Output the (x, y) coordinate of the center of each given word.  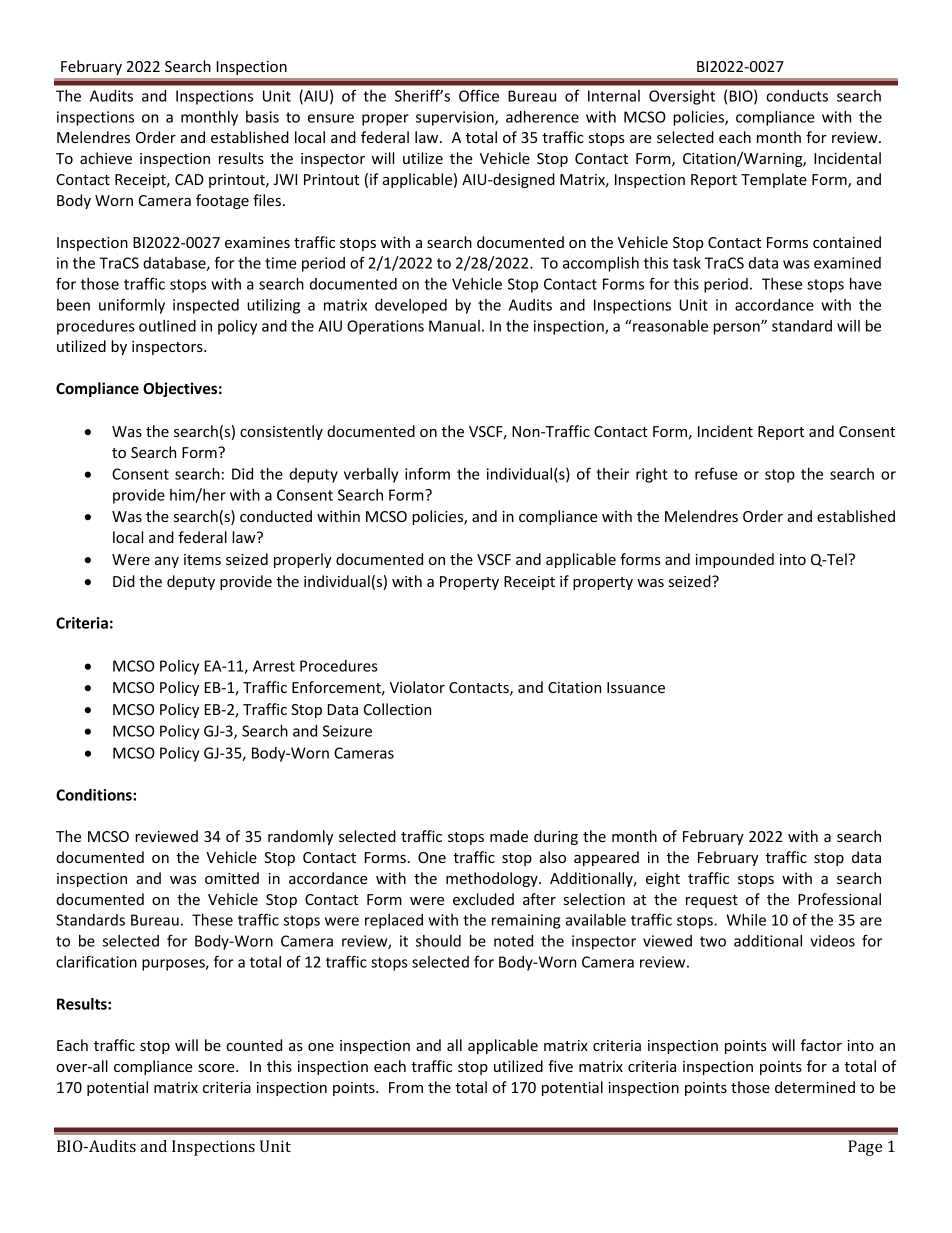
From (406, 1087)
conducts (797, 96)
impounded (734, 560)
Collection (397, 709)
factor (821, 1045)
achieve (106, 158)
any (167, 562)
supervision (456, 118)
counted (254, 1045)
